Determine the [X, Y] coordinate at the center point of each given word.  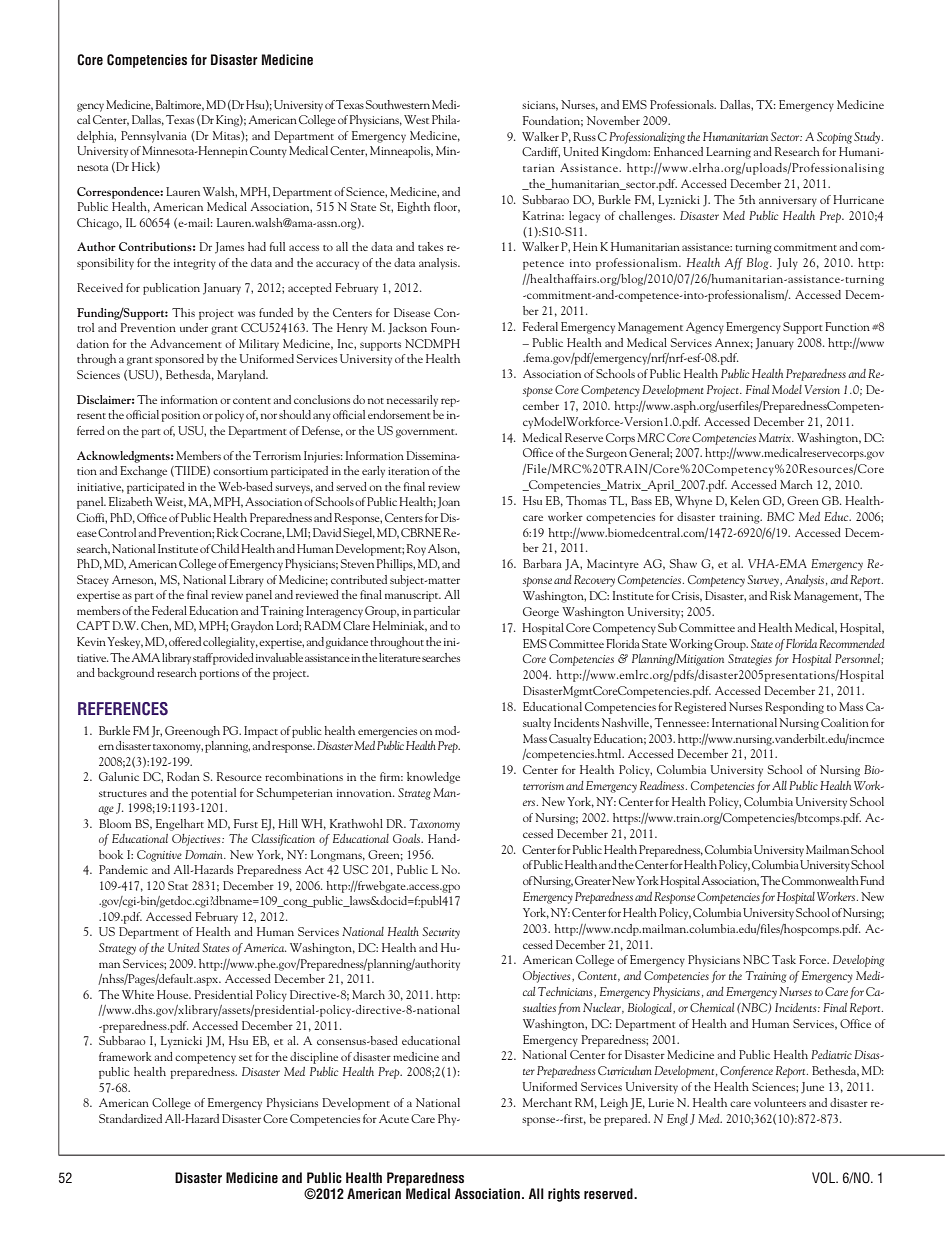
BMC [780, 516]
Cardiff [541, 152]
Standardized [130, 1118]
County [268, 152]
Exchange [143, 472]
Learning [728, 153]
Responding [794, 708]
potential [213, 794]
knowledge [433, 778]
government [426, 433]
